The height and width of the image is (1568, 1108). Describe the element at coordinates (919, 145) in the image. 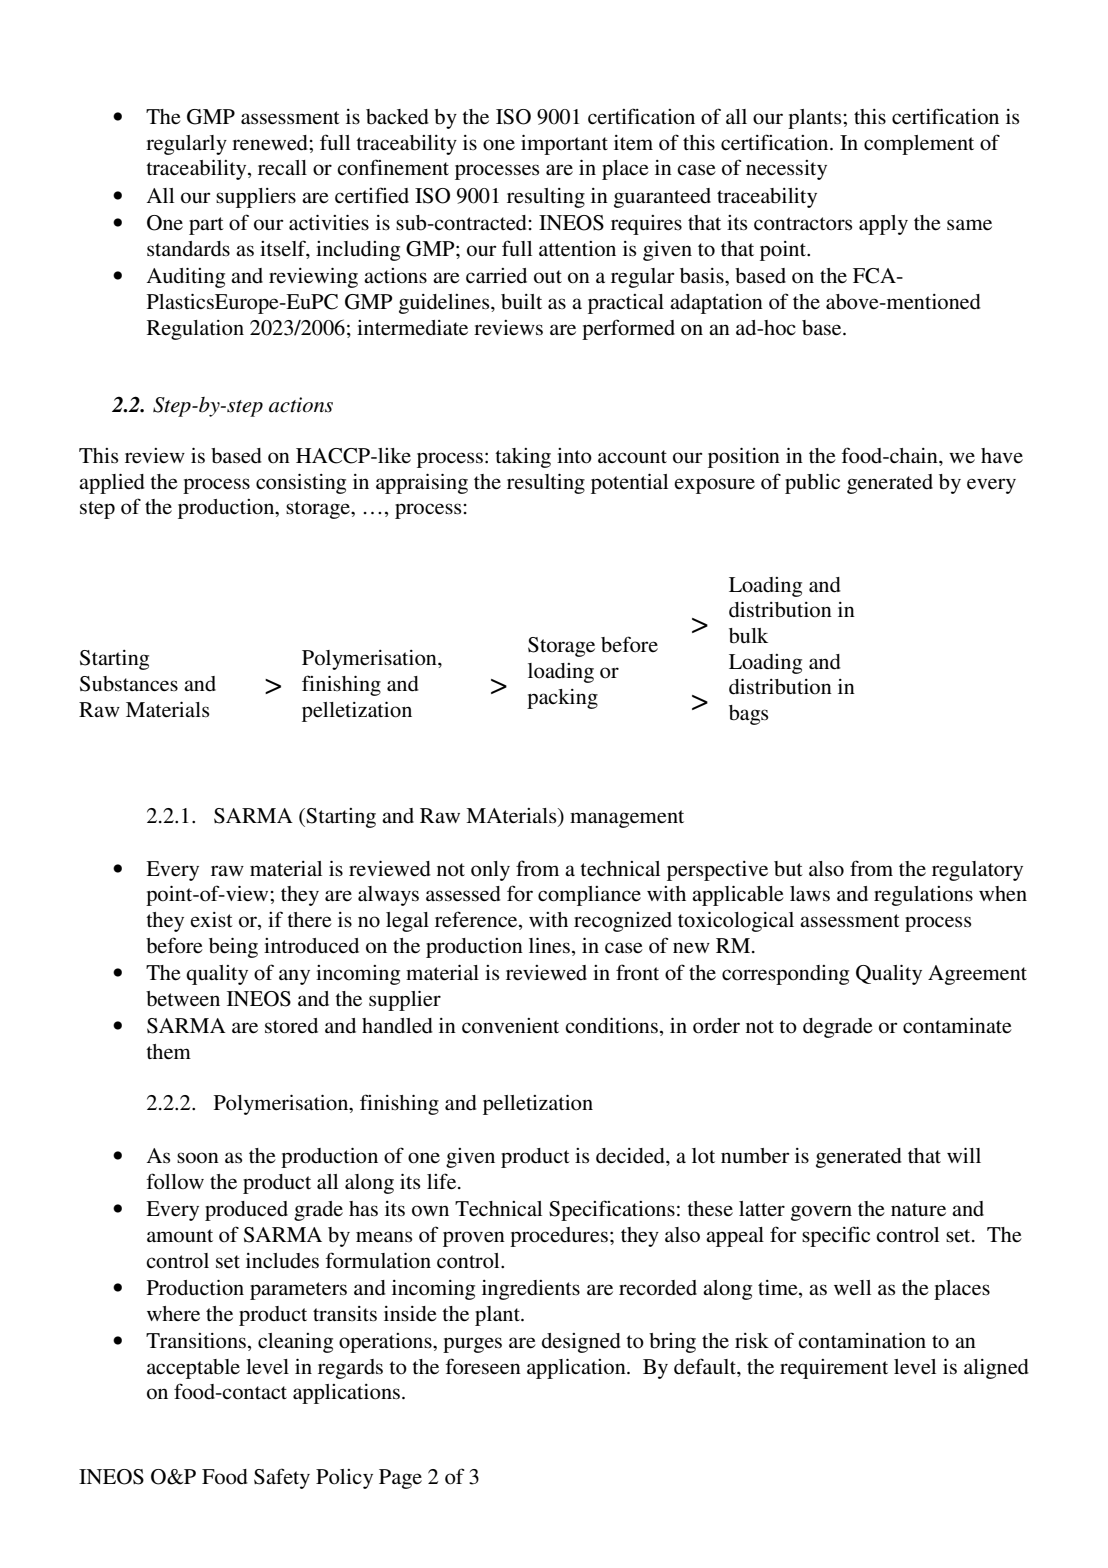

I see `complement` at that location.
